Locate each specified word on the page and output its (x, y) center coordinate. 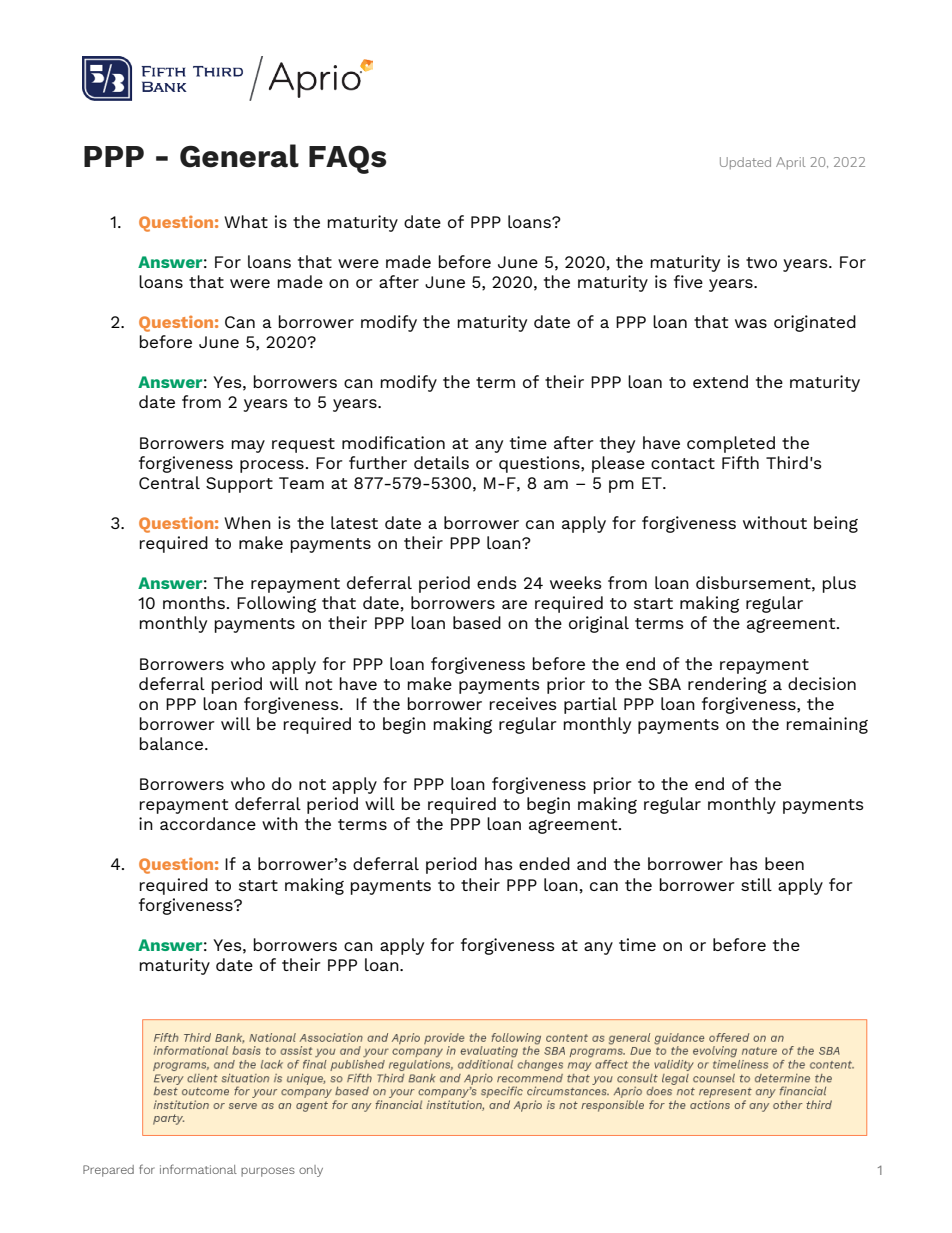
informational (198, 1169)
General (239, 156)
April (790, 163)
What (246, 221)
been (784, 863)
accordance (208, 823)
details (441, 462)
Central (169, 482)
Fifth (740, 462)
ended (544, 863)
